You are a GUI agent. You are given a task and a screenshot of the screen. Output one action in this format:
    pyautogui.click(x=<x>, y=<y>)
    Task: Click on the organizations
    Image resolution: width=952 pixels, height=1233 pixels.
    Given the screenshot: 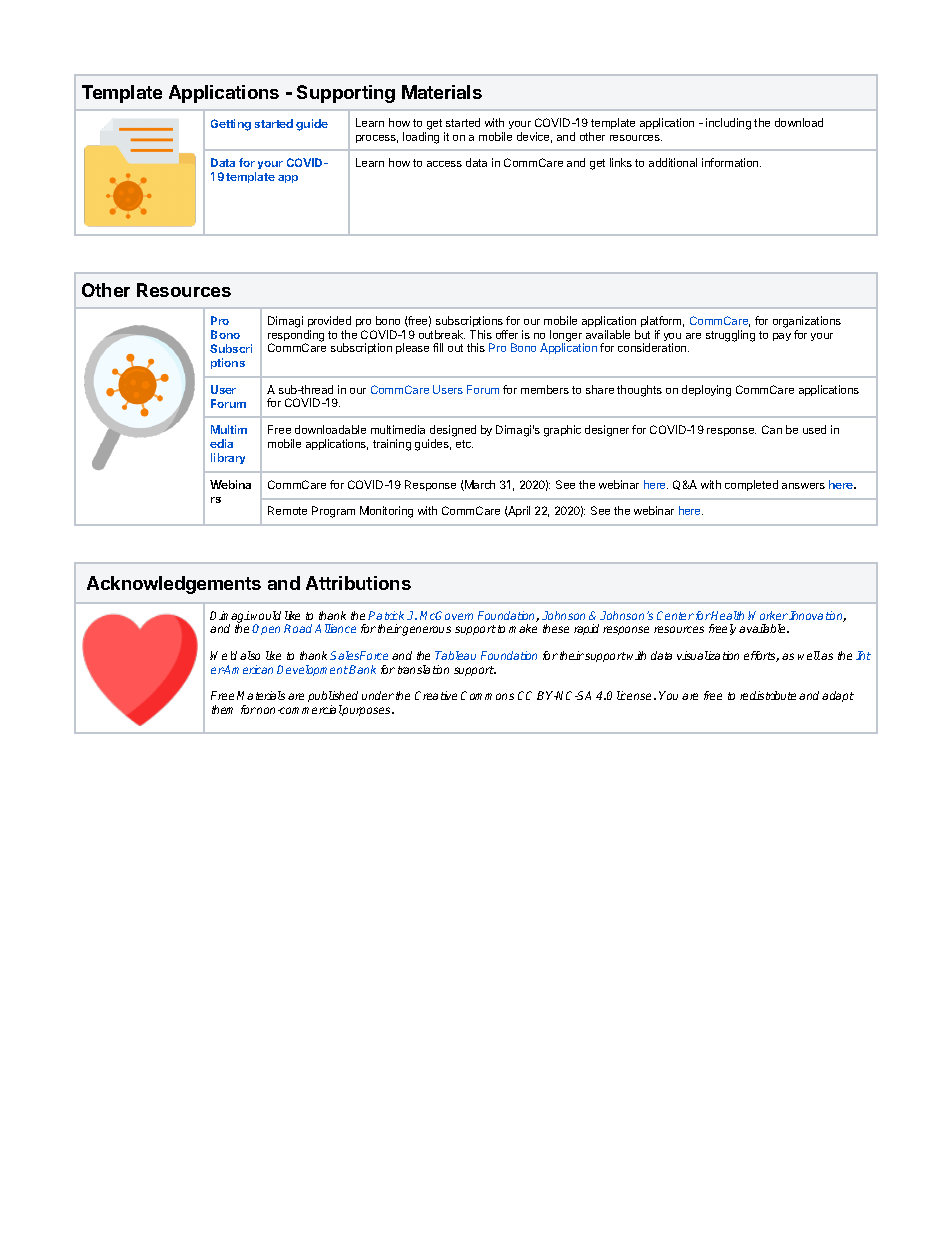 What is the action you would take?
    pyautogui.click(x=807, y=323)
